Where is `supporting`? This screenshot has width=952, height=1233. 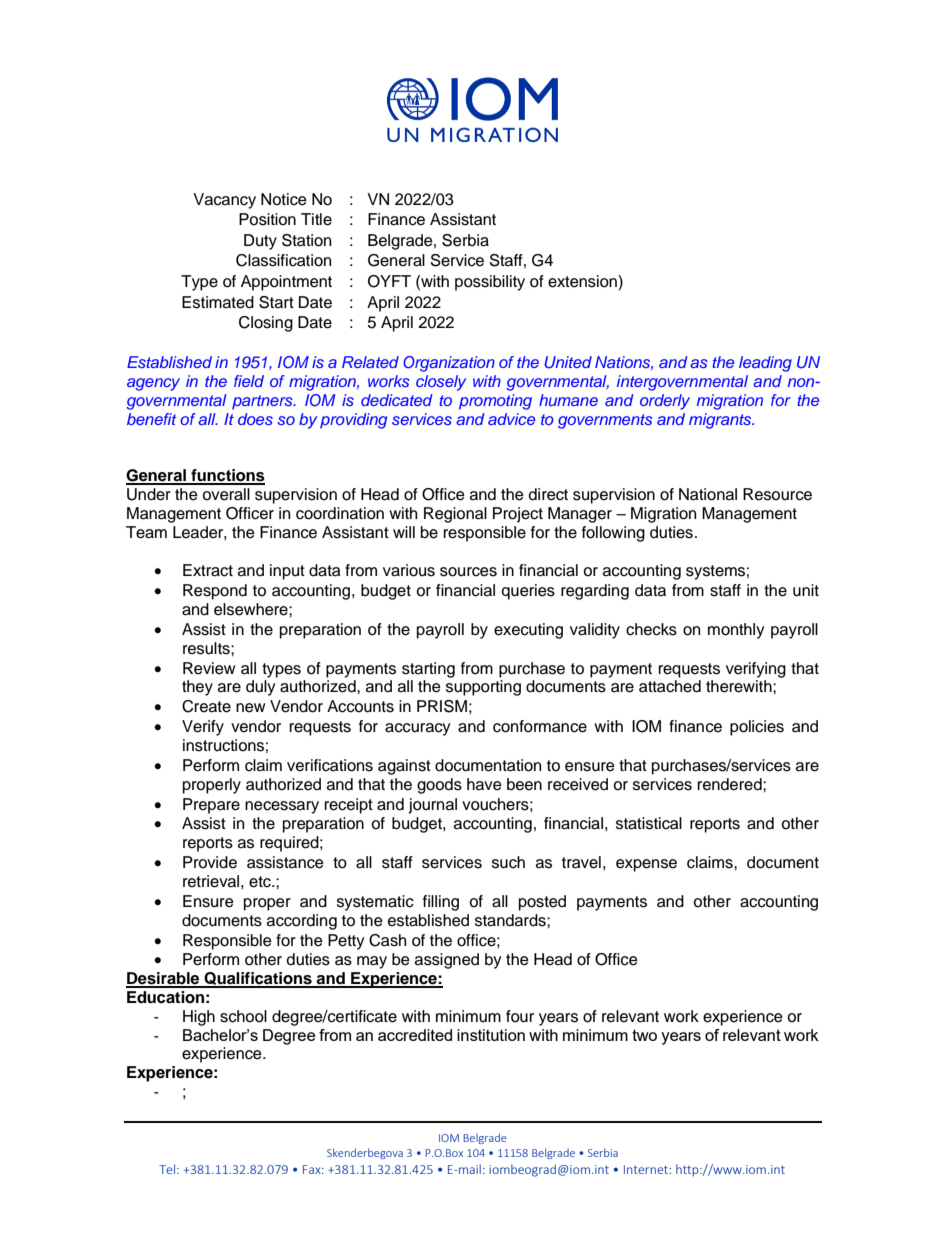
supporting is located at coordinates (483, 688).
